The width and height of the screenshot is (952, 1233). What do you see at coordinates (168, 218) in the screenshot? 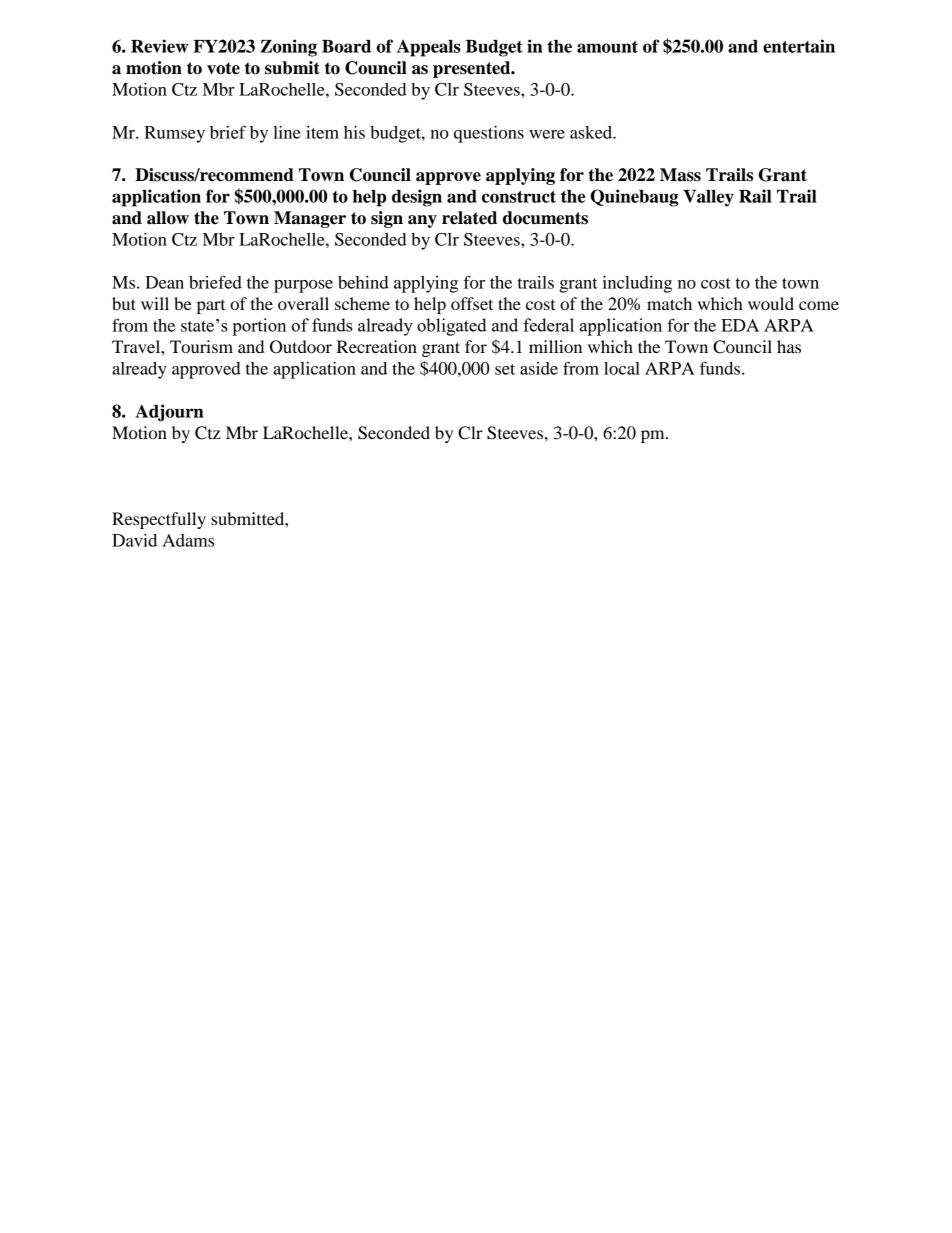
I see `allow` at bounding box center [168, 218].
